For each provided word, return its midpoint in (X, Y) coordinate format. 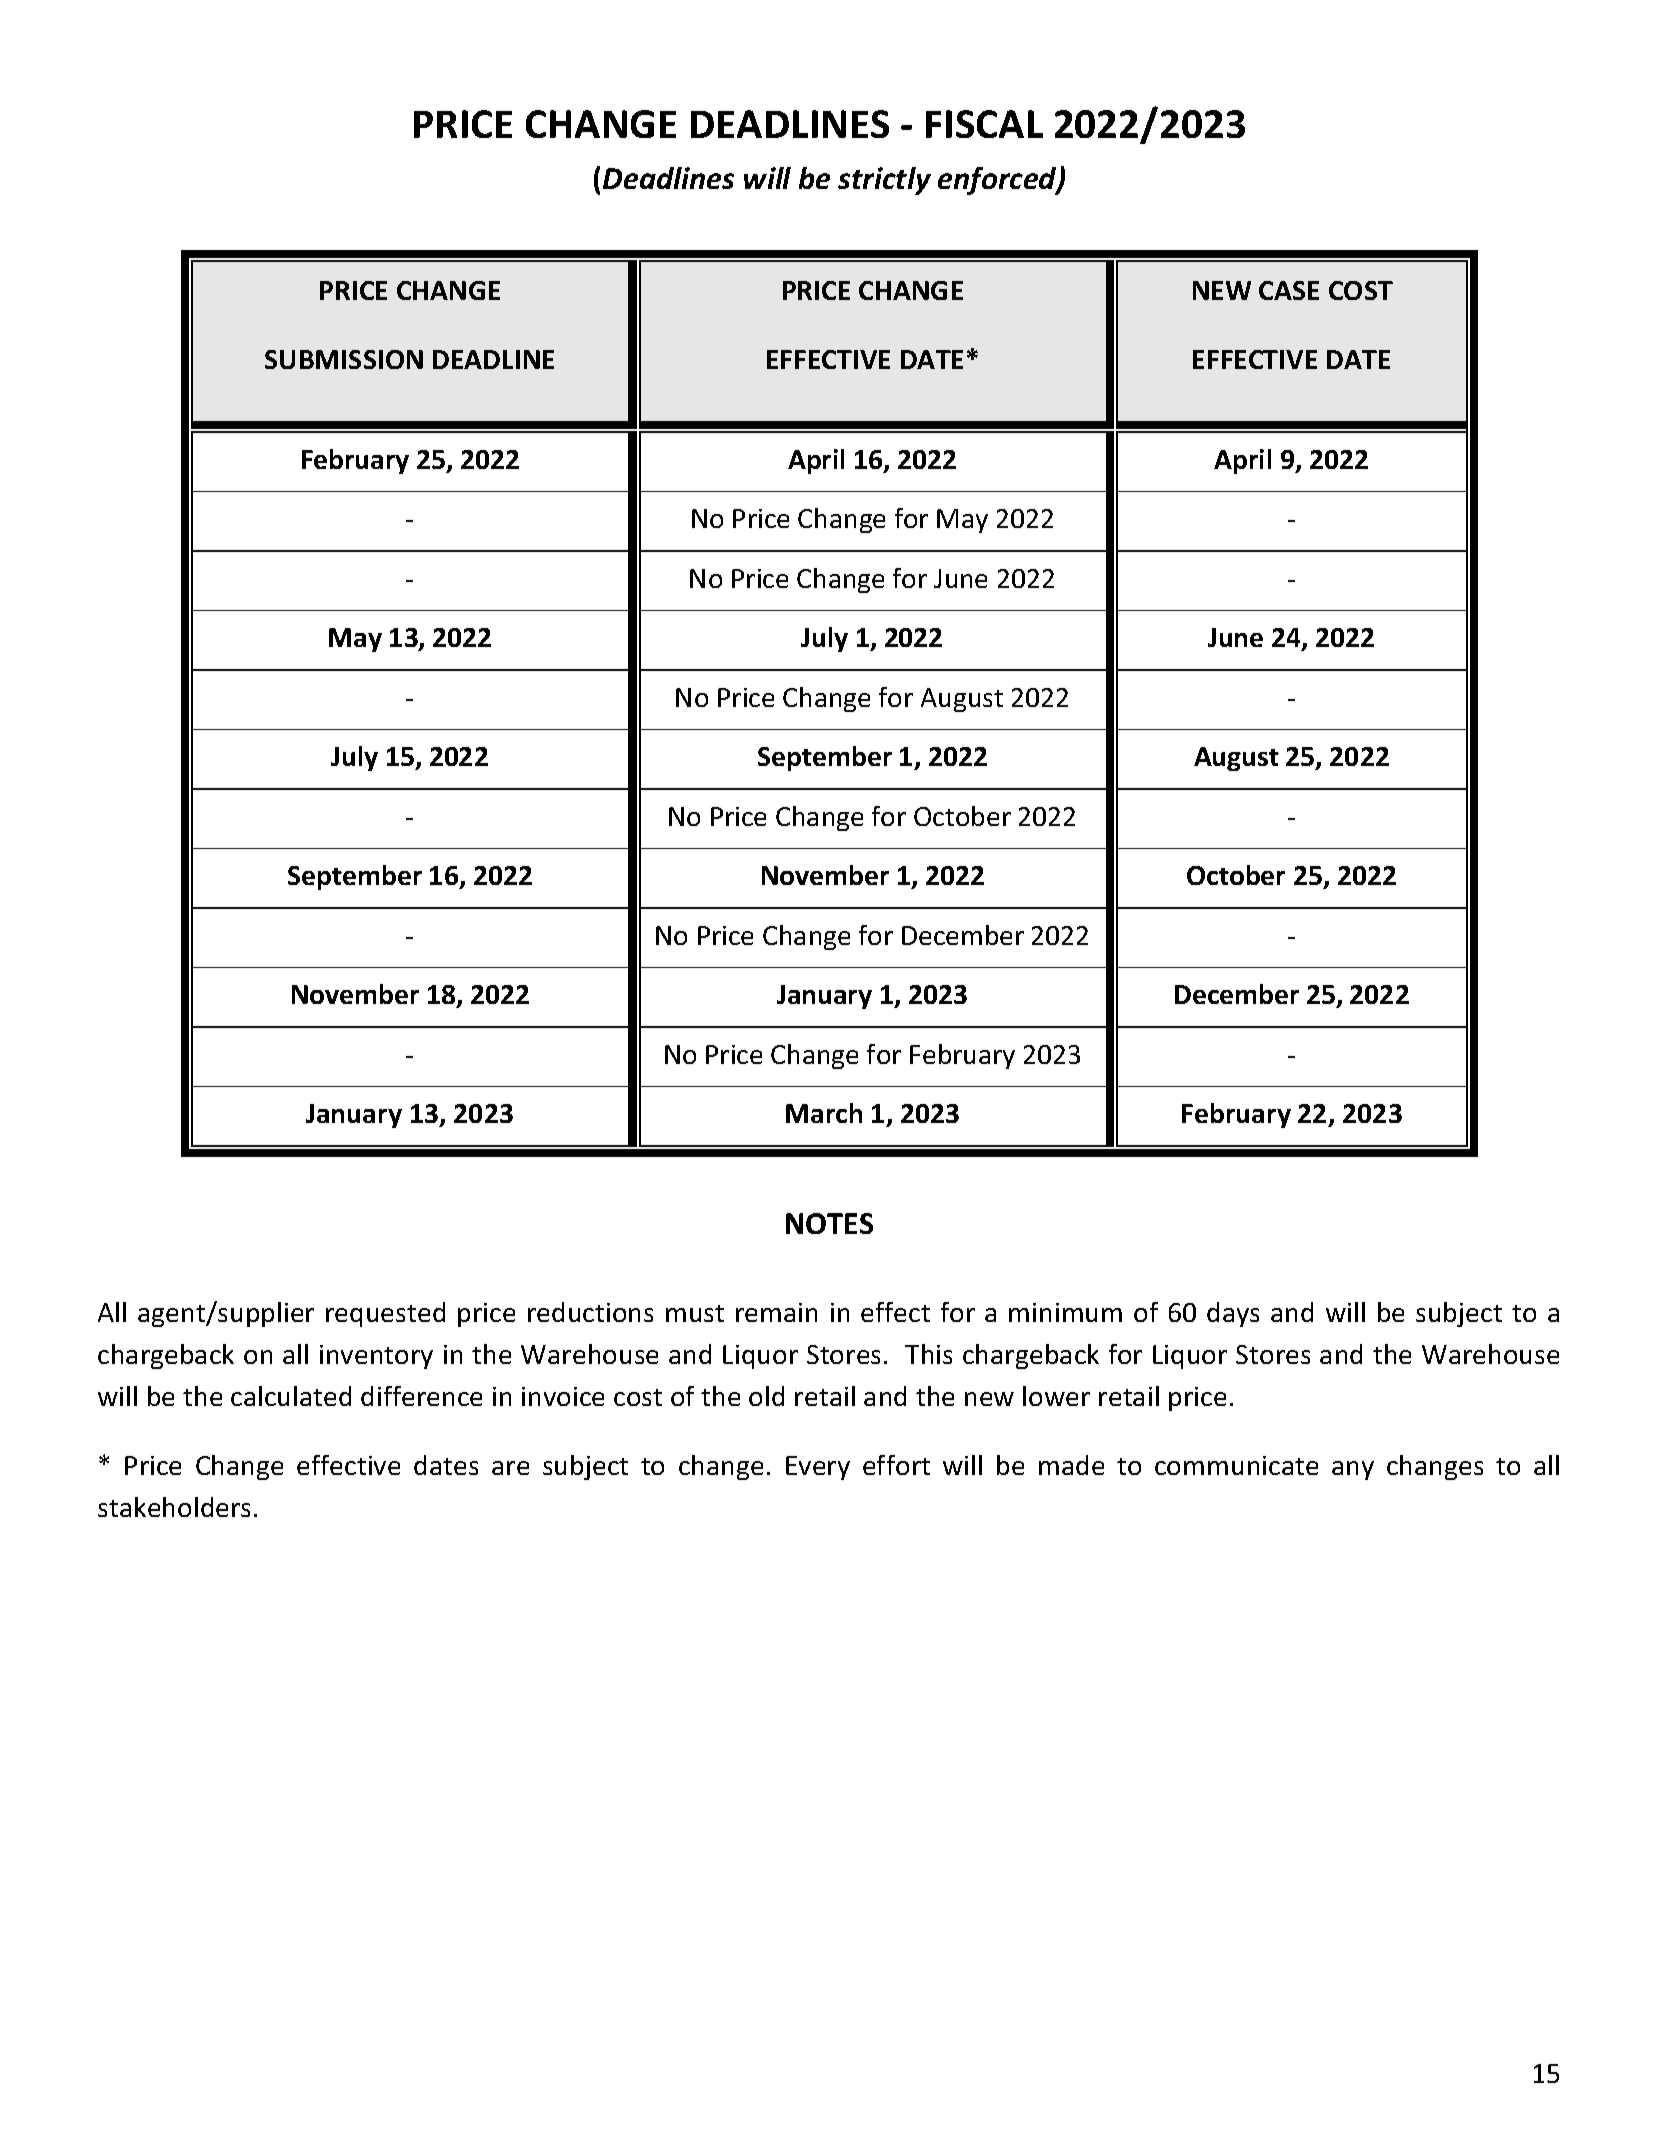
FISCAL (984, 124)
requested (385, 1314)
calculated (291, 1396)
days (1233, 1314)
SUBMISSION (344, 359)
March (824, 1113)
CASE (1289, 290)
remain (776, 1312)
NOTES (829, 1223)
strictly (884, 181)
